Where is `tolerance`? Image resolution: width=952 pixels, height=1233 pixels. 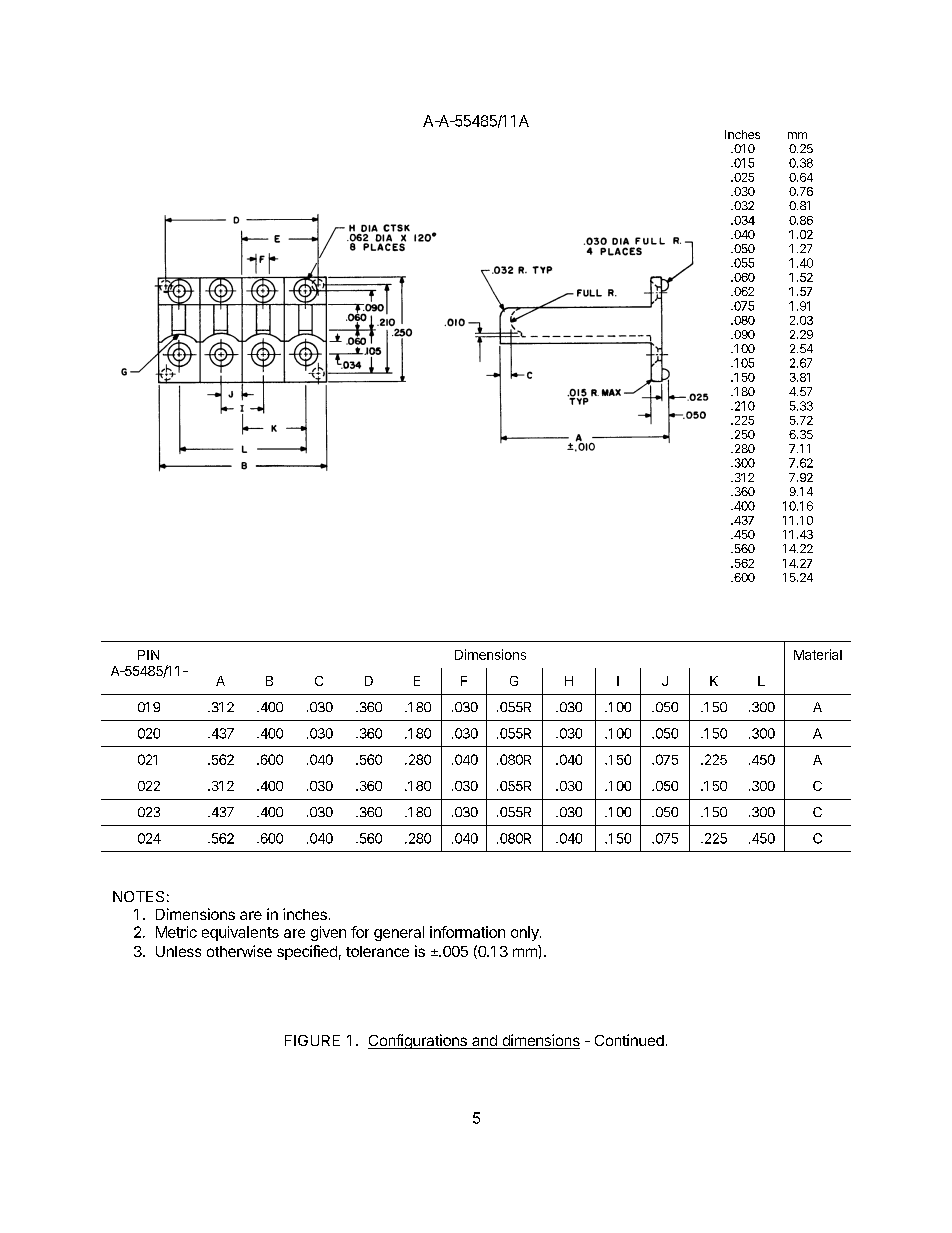
tolerance is located at coordinates (377, 951).
